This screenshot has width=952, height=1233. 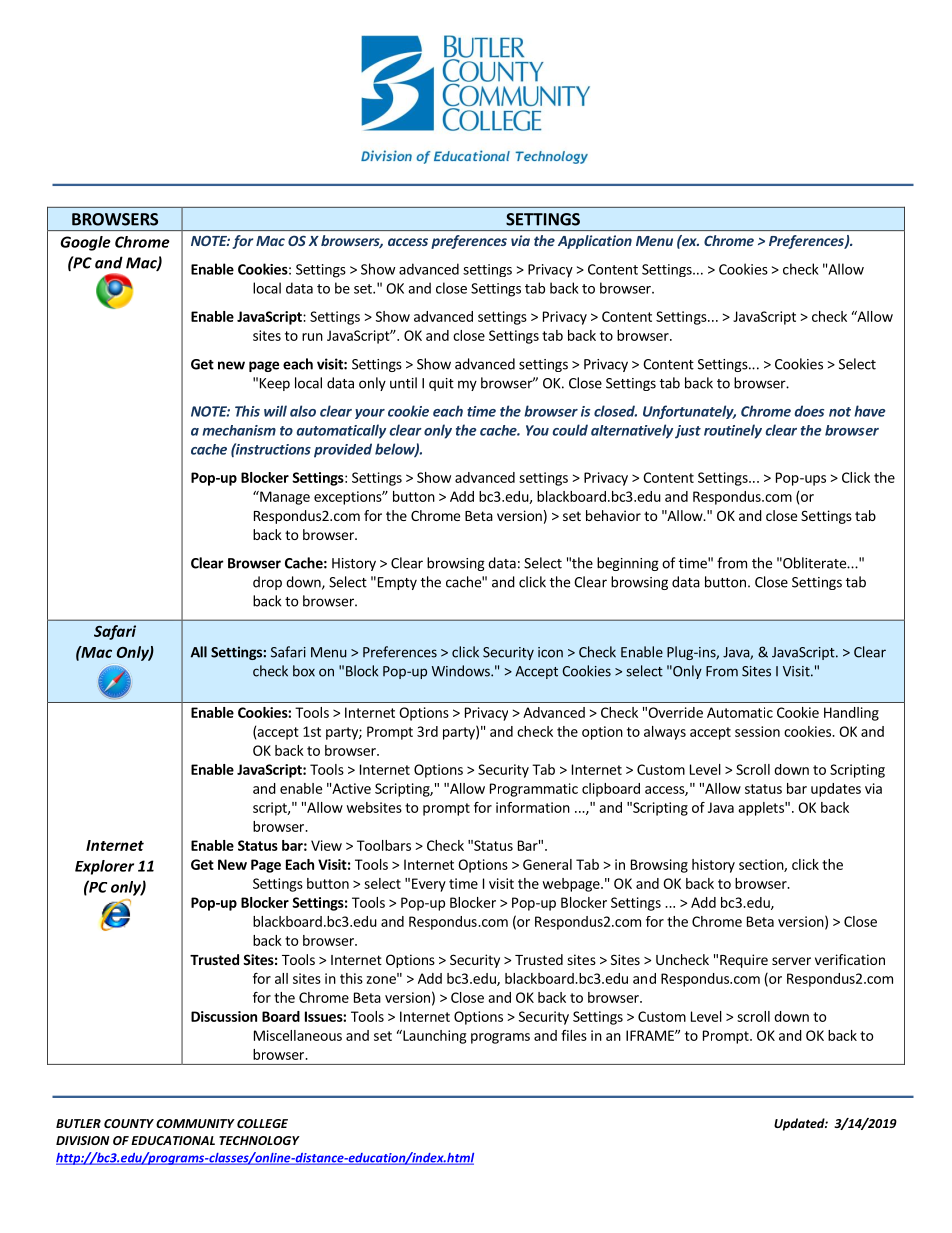 I want to click on behavior, so click(x=613, y=515).
